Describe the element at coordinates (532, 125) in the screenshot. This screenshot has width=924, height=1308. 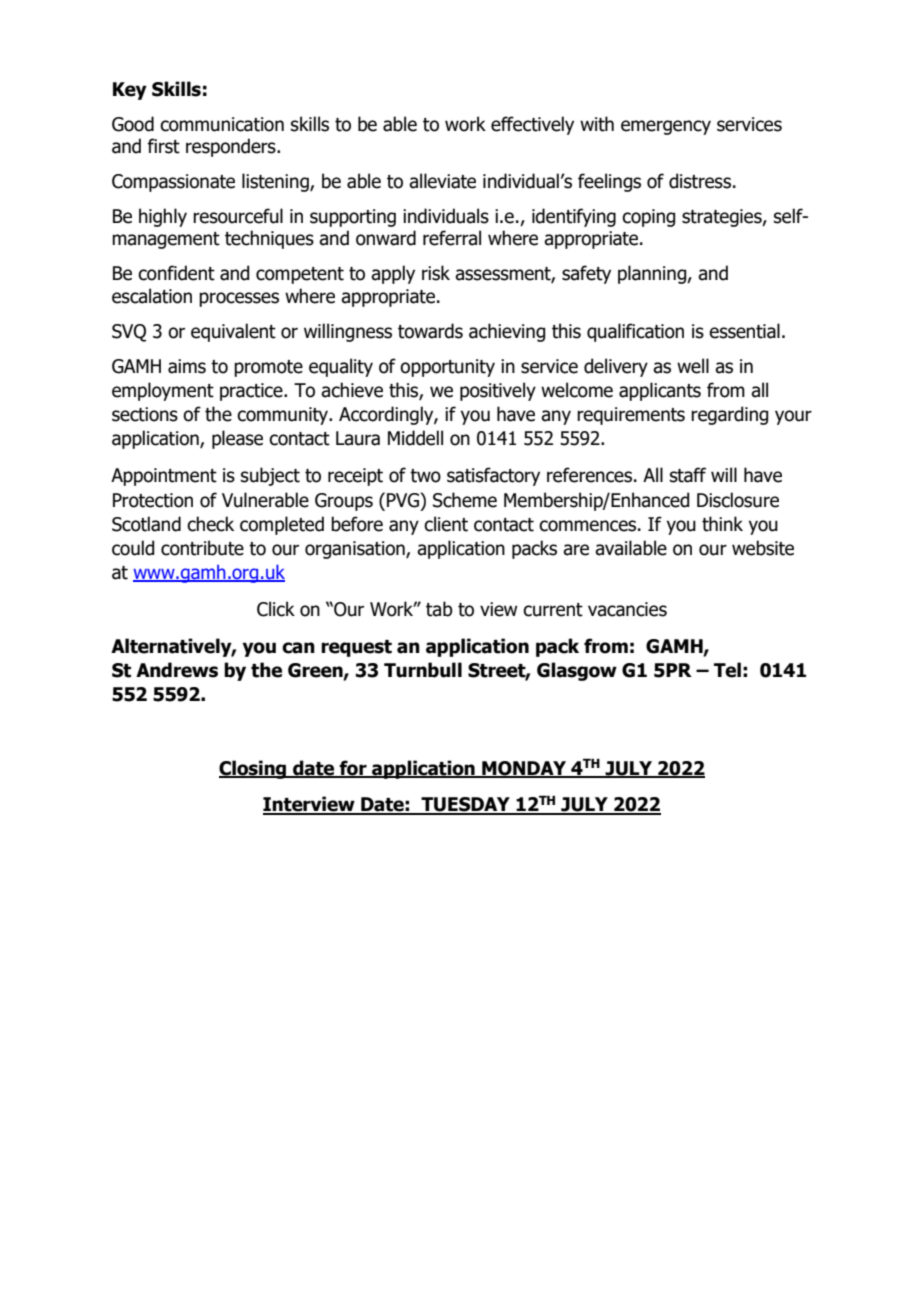
I see `effectively` at that location.
